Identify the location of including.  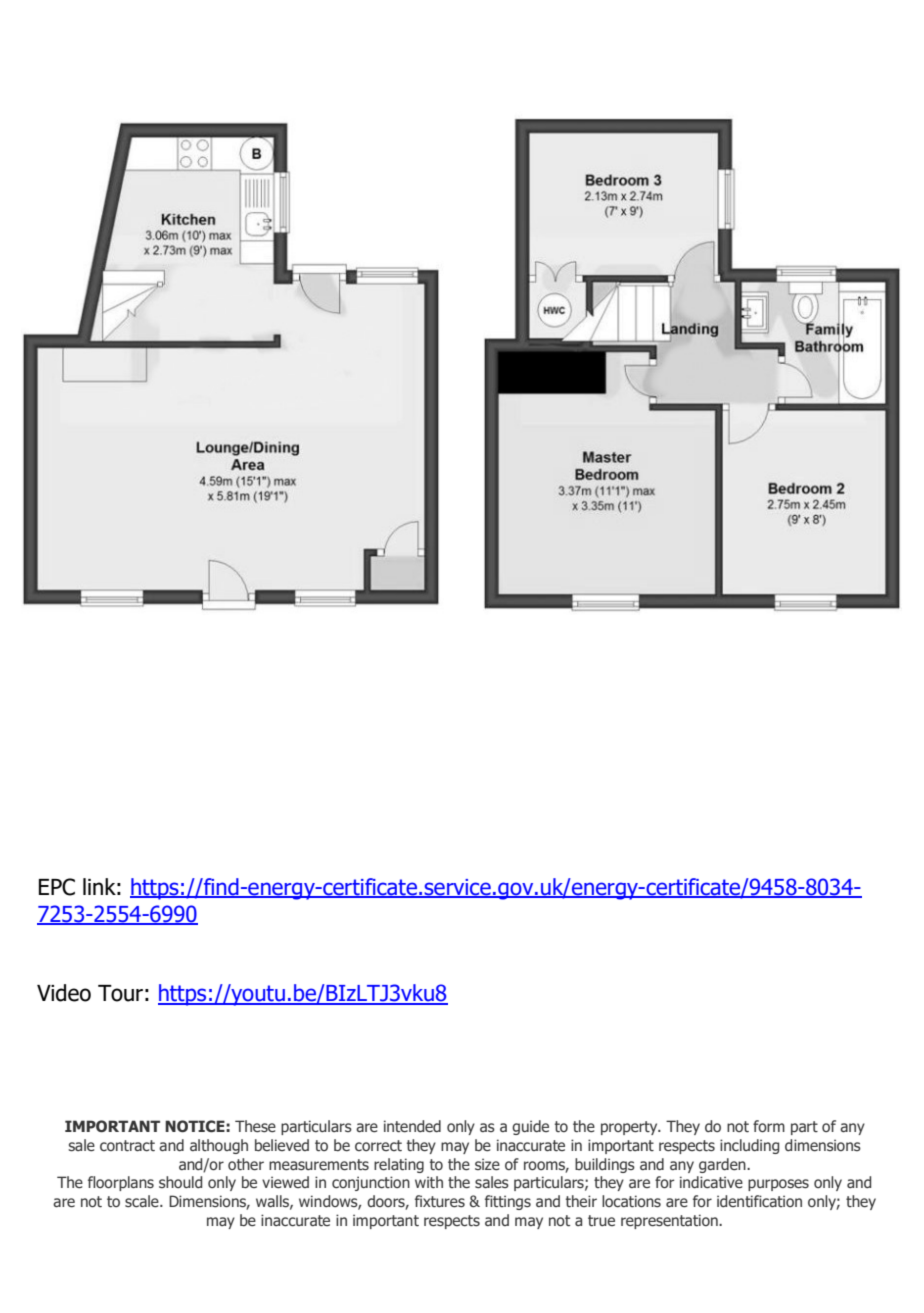
(749, 1146).
